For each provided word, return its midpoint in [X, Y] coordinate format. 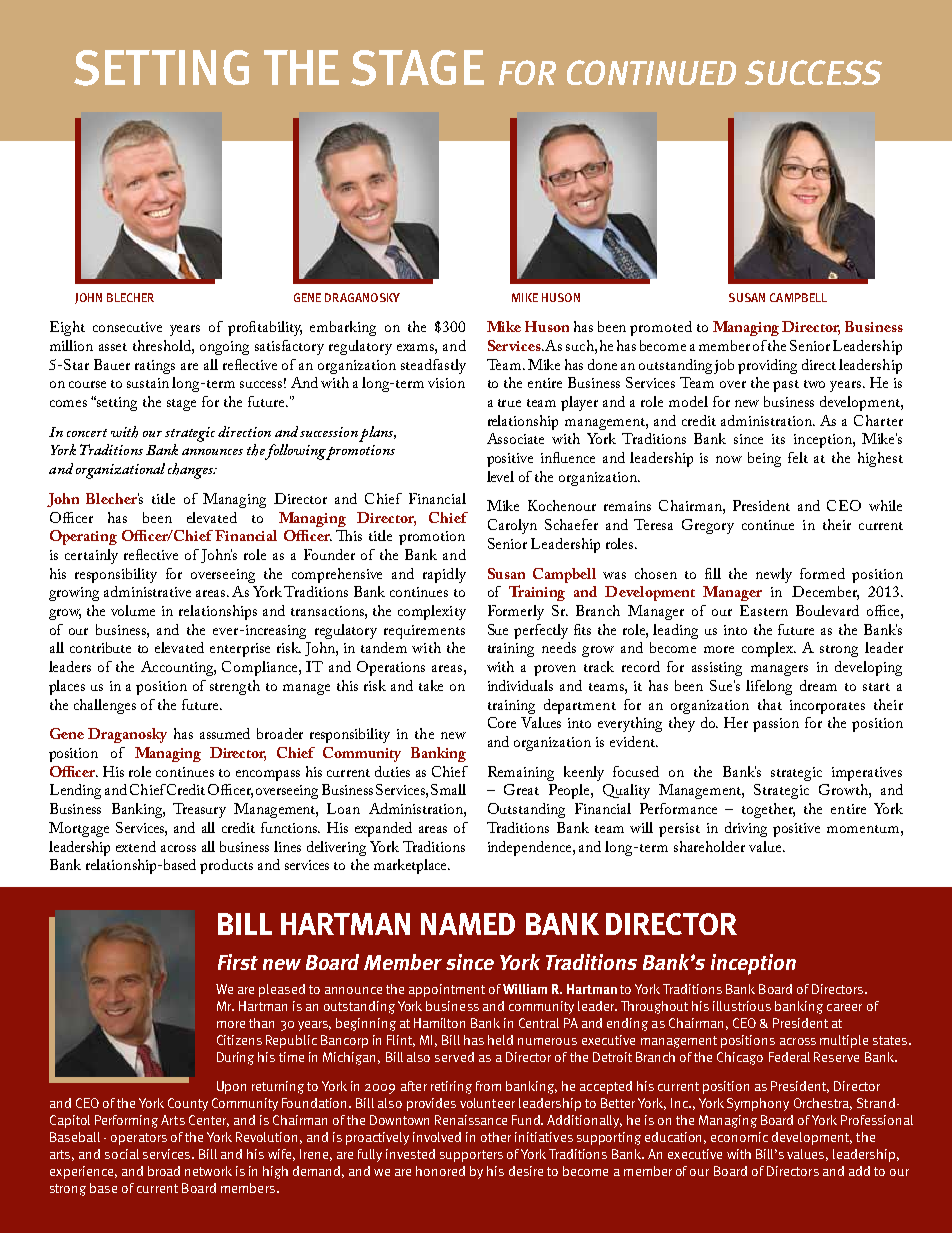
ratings [155, 367]
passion [776, 725]
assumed [225, 733]
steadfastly [433, 366]
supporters [471, 1156]
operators [139, 1139]
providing [767, 366]
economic [739, 1137]
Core [502, 722]
